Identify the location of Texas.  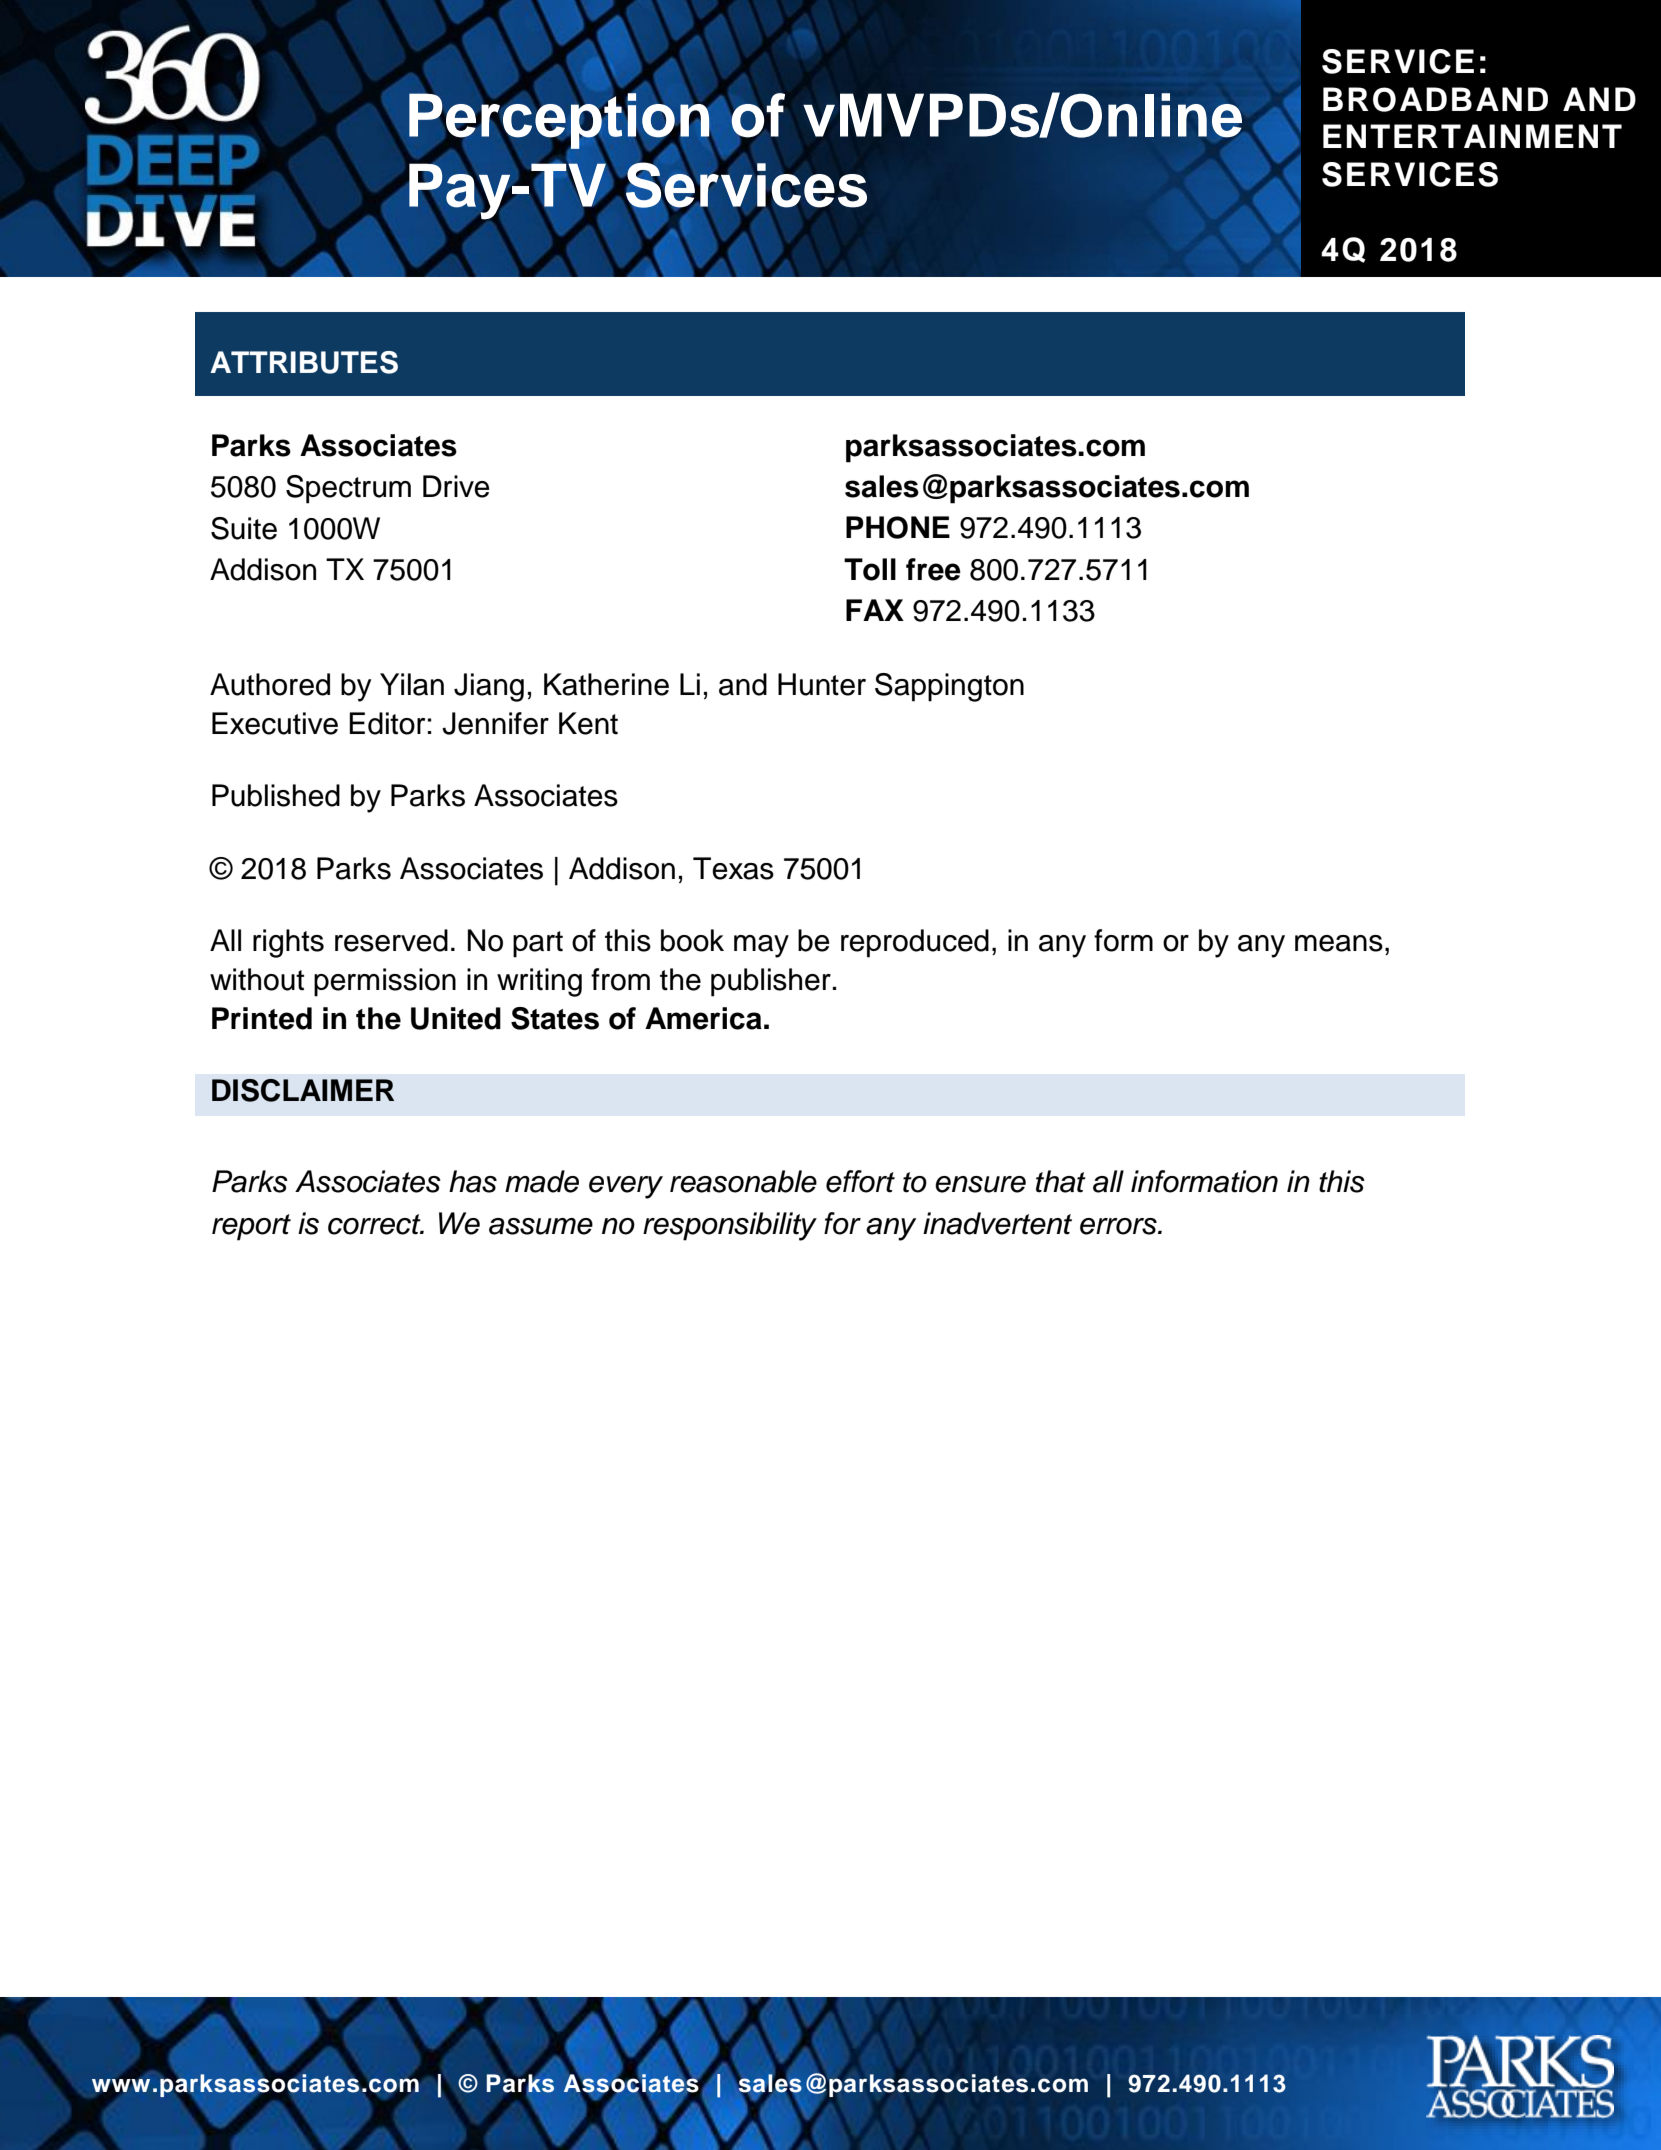
(733, 868).
